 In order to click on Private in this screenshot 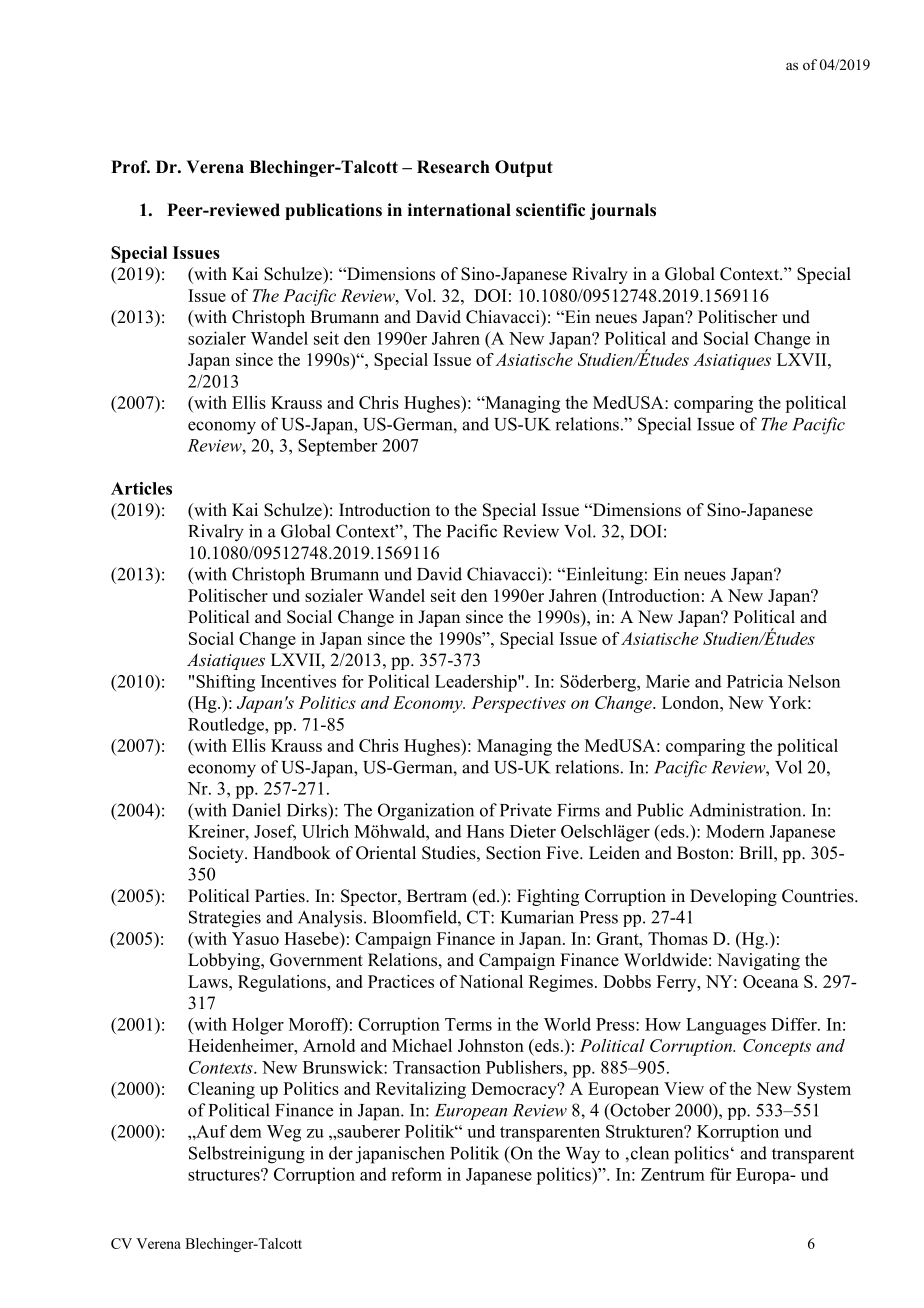, I will do `click(526, 810)`.
